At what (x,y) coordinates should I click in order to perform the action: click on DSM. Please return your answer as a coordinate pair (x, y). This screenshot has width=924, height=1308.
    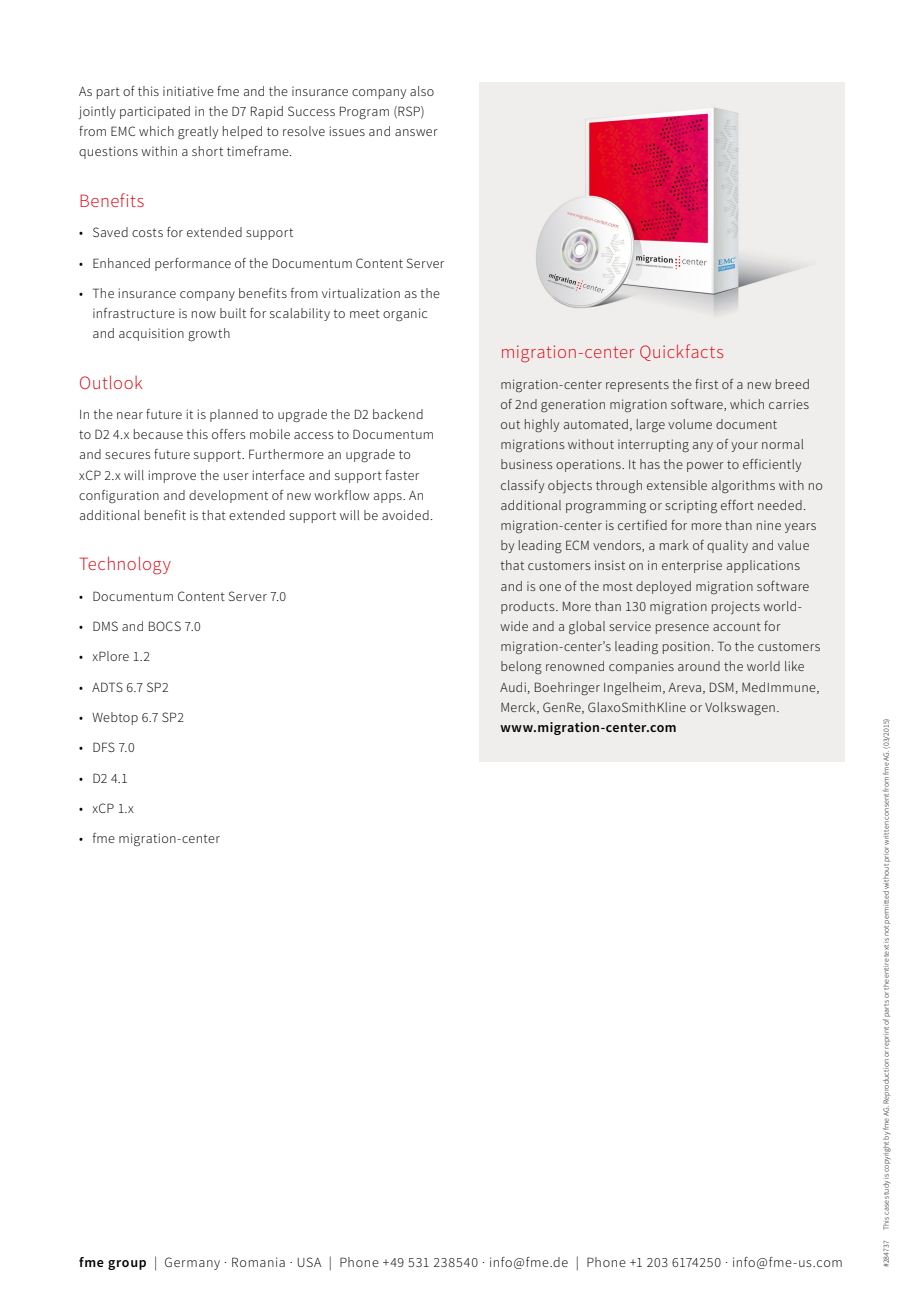
    Looking at the image, I should click on (722, 687).
